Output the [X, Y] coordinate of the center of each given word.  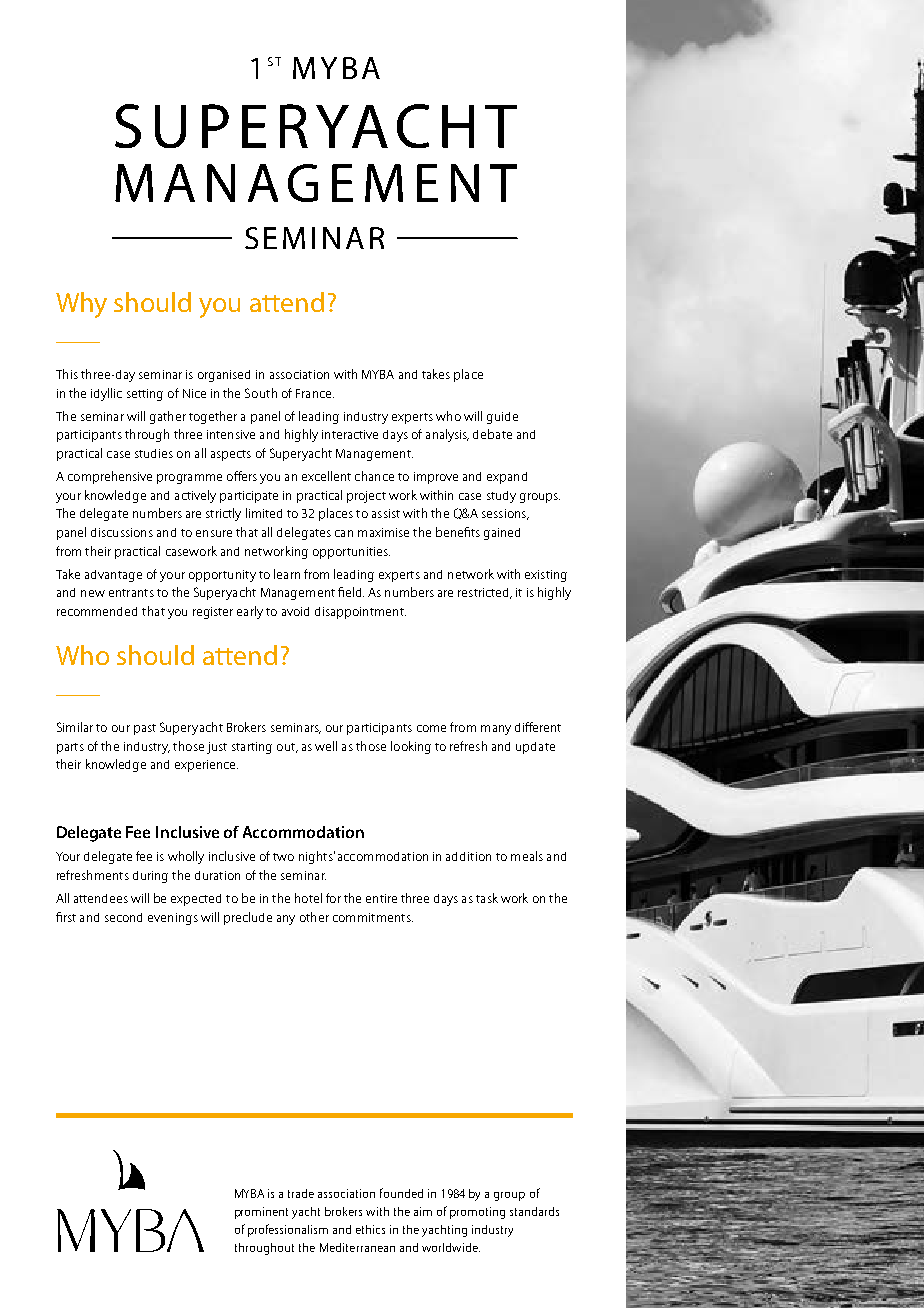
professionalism [288, 1230]
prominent [261, 1213]
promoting [477, 1213]
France [315, 393]
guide [502, 418]
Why [81, 305]
